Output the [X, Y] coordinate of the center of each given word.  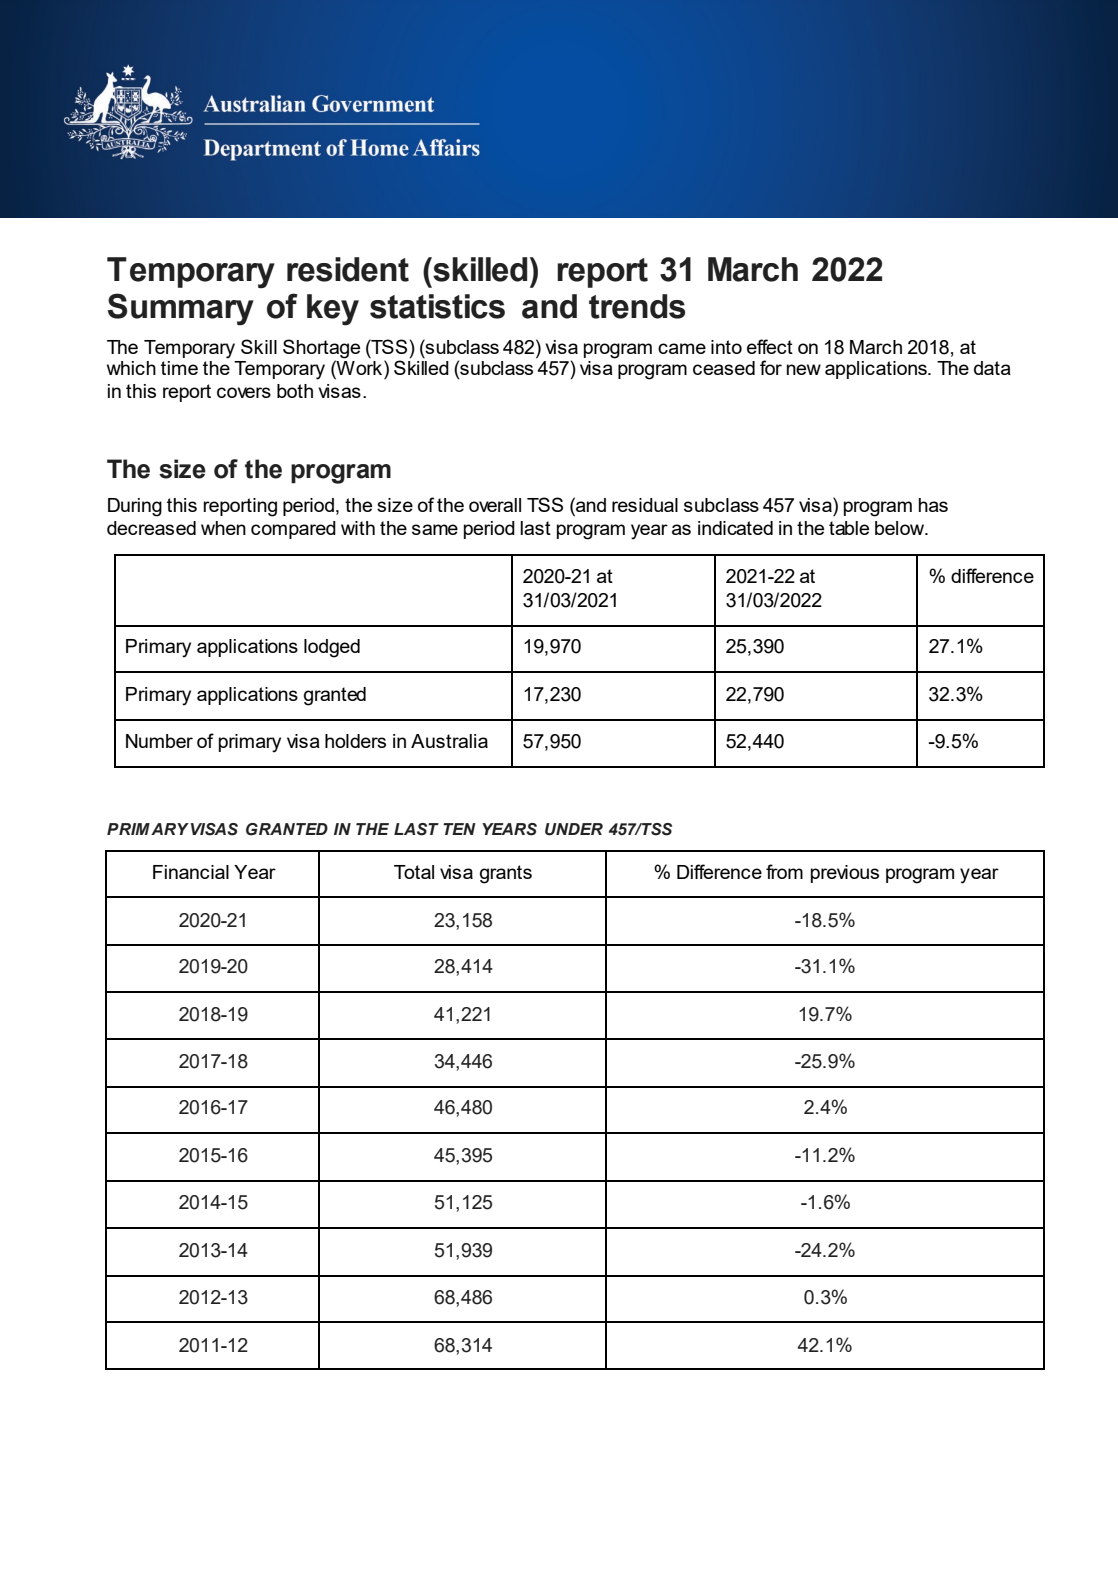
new [804, 369]
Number [159, 741]
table [849, 528]
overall [495, 505]
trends [637, 306]
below [901, 528]
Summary [181, 309]
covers [244, 392]
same [435, 529]
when [223, 528]
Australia [449, 741]
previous [845, 874]
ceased [724, 368]
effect [770, 346]
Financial [191, 872]
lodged [332, 648]
